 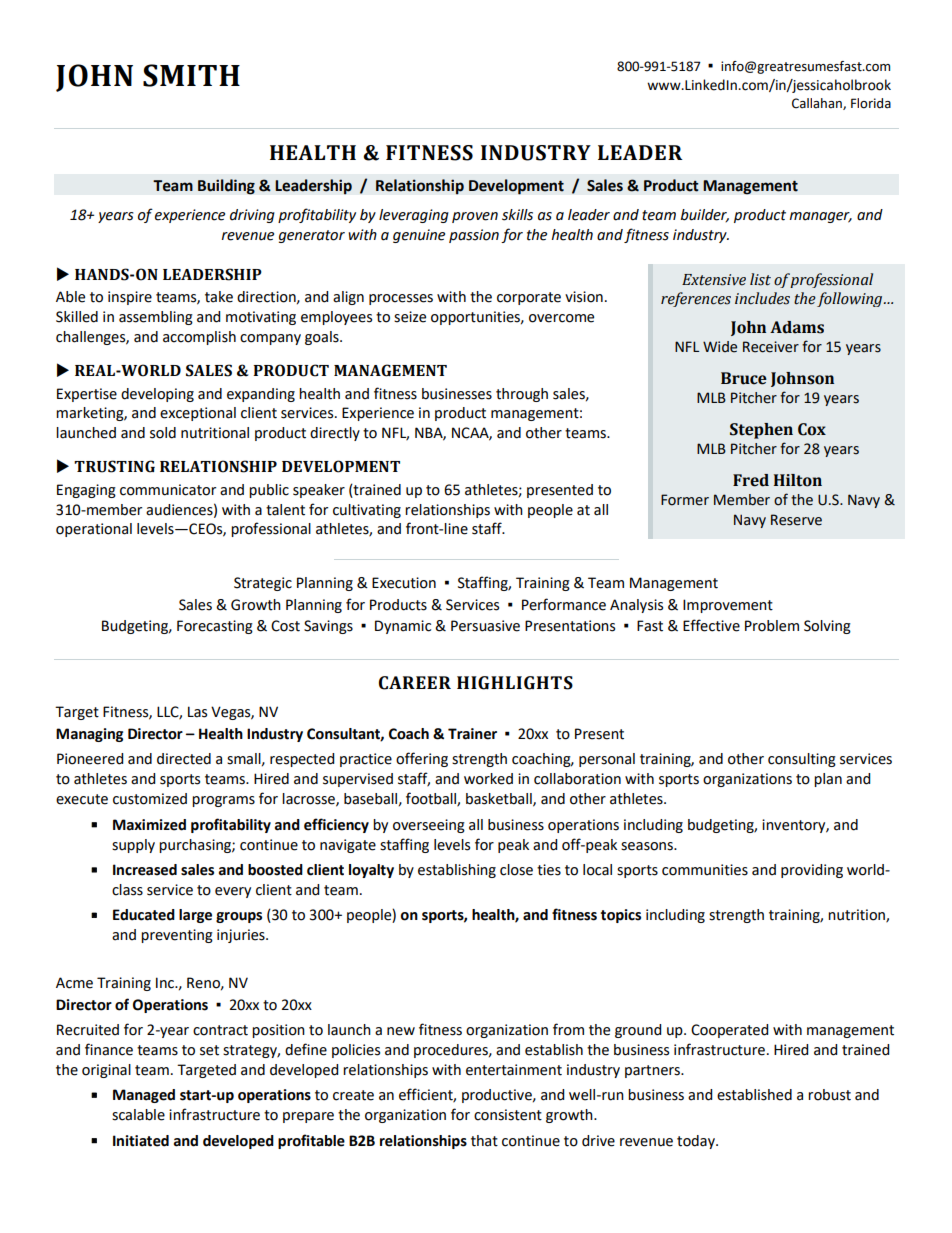 I want to click on Receiver, so click(x=771, y=347).
